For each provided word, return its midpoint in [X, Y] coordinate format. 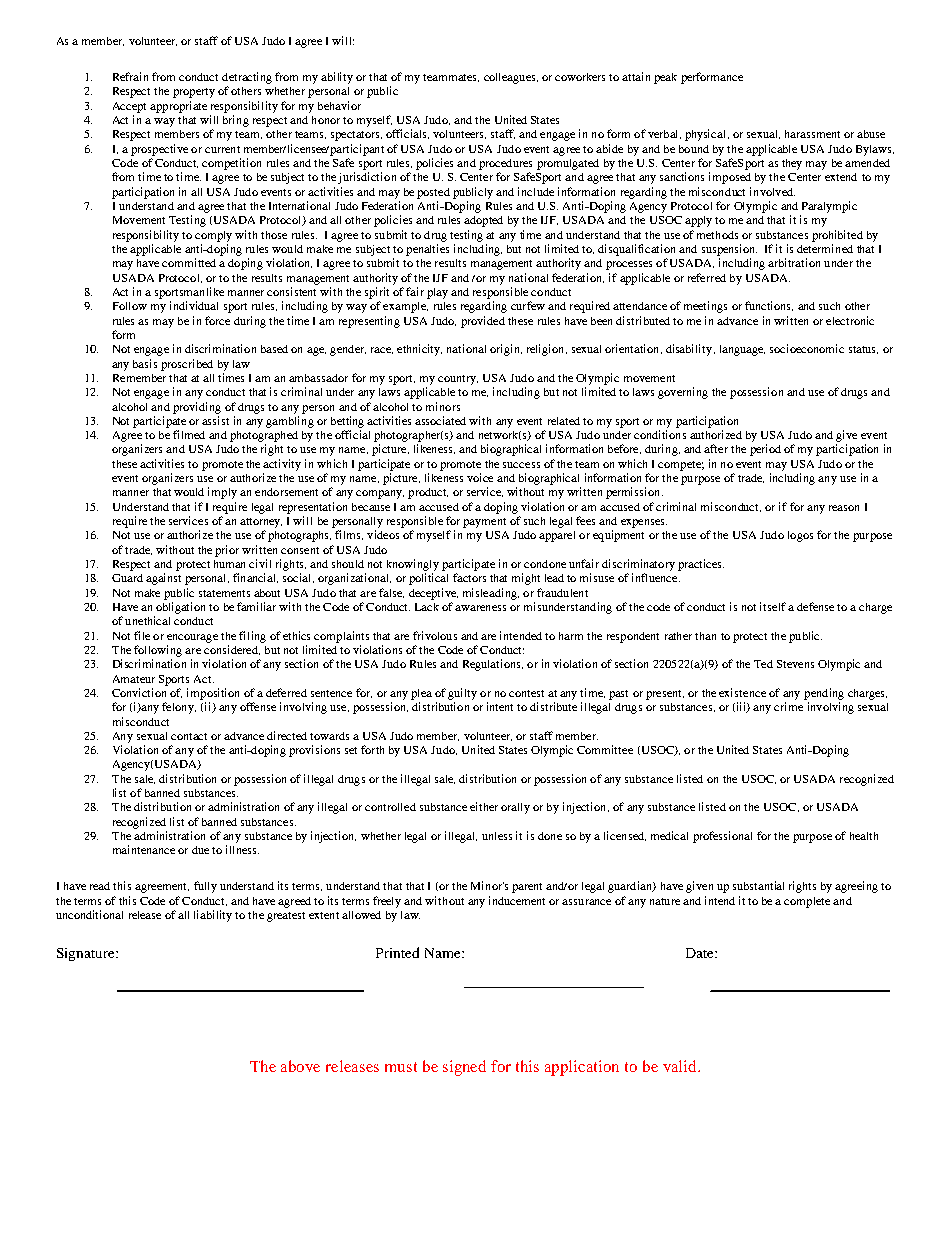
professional [722, 837]
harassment [812, 134]
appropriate [178, 107]
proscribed [187, 365]
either [484, 806]
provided [483, 322]
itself [773, 606]
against [163, 579]
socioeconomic [807, 348]
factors [469, 577]
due [200, 850]
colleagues [511, 78]
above [300, 1066]
